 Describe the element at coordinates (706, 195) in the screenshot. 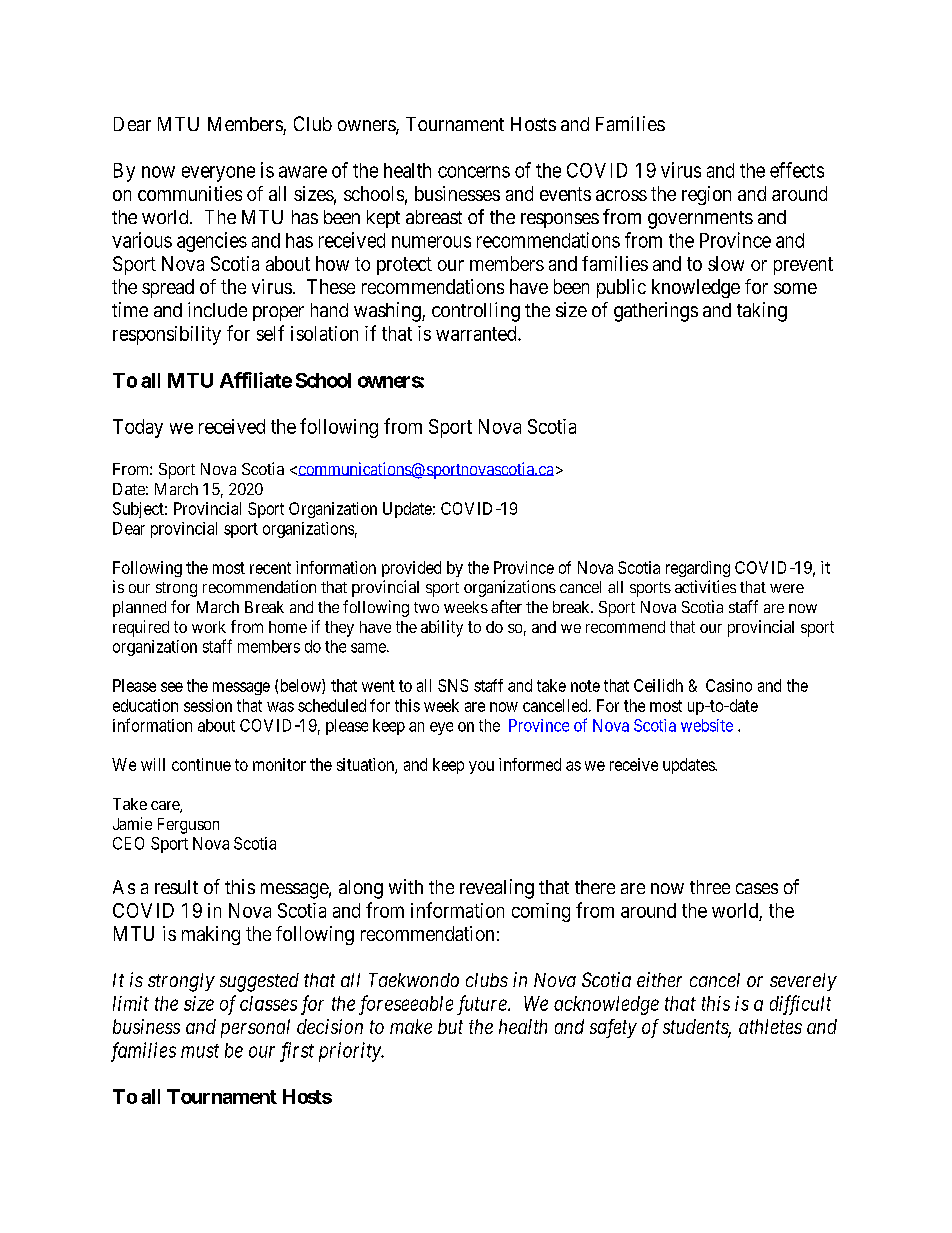

I see `region` at that location.
